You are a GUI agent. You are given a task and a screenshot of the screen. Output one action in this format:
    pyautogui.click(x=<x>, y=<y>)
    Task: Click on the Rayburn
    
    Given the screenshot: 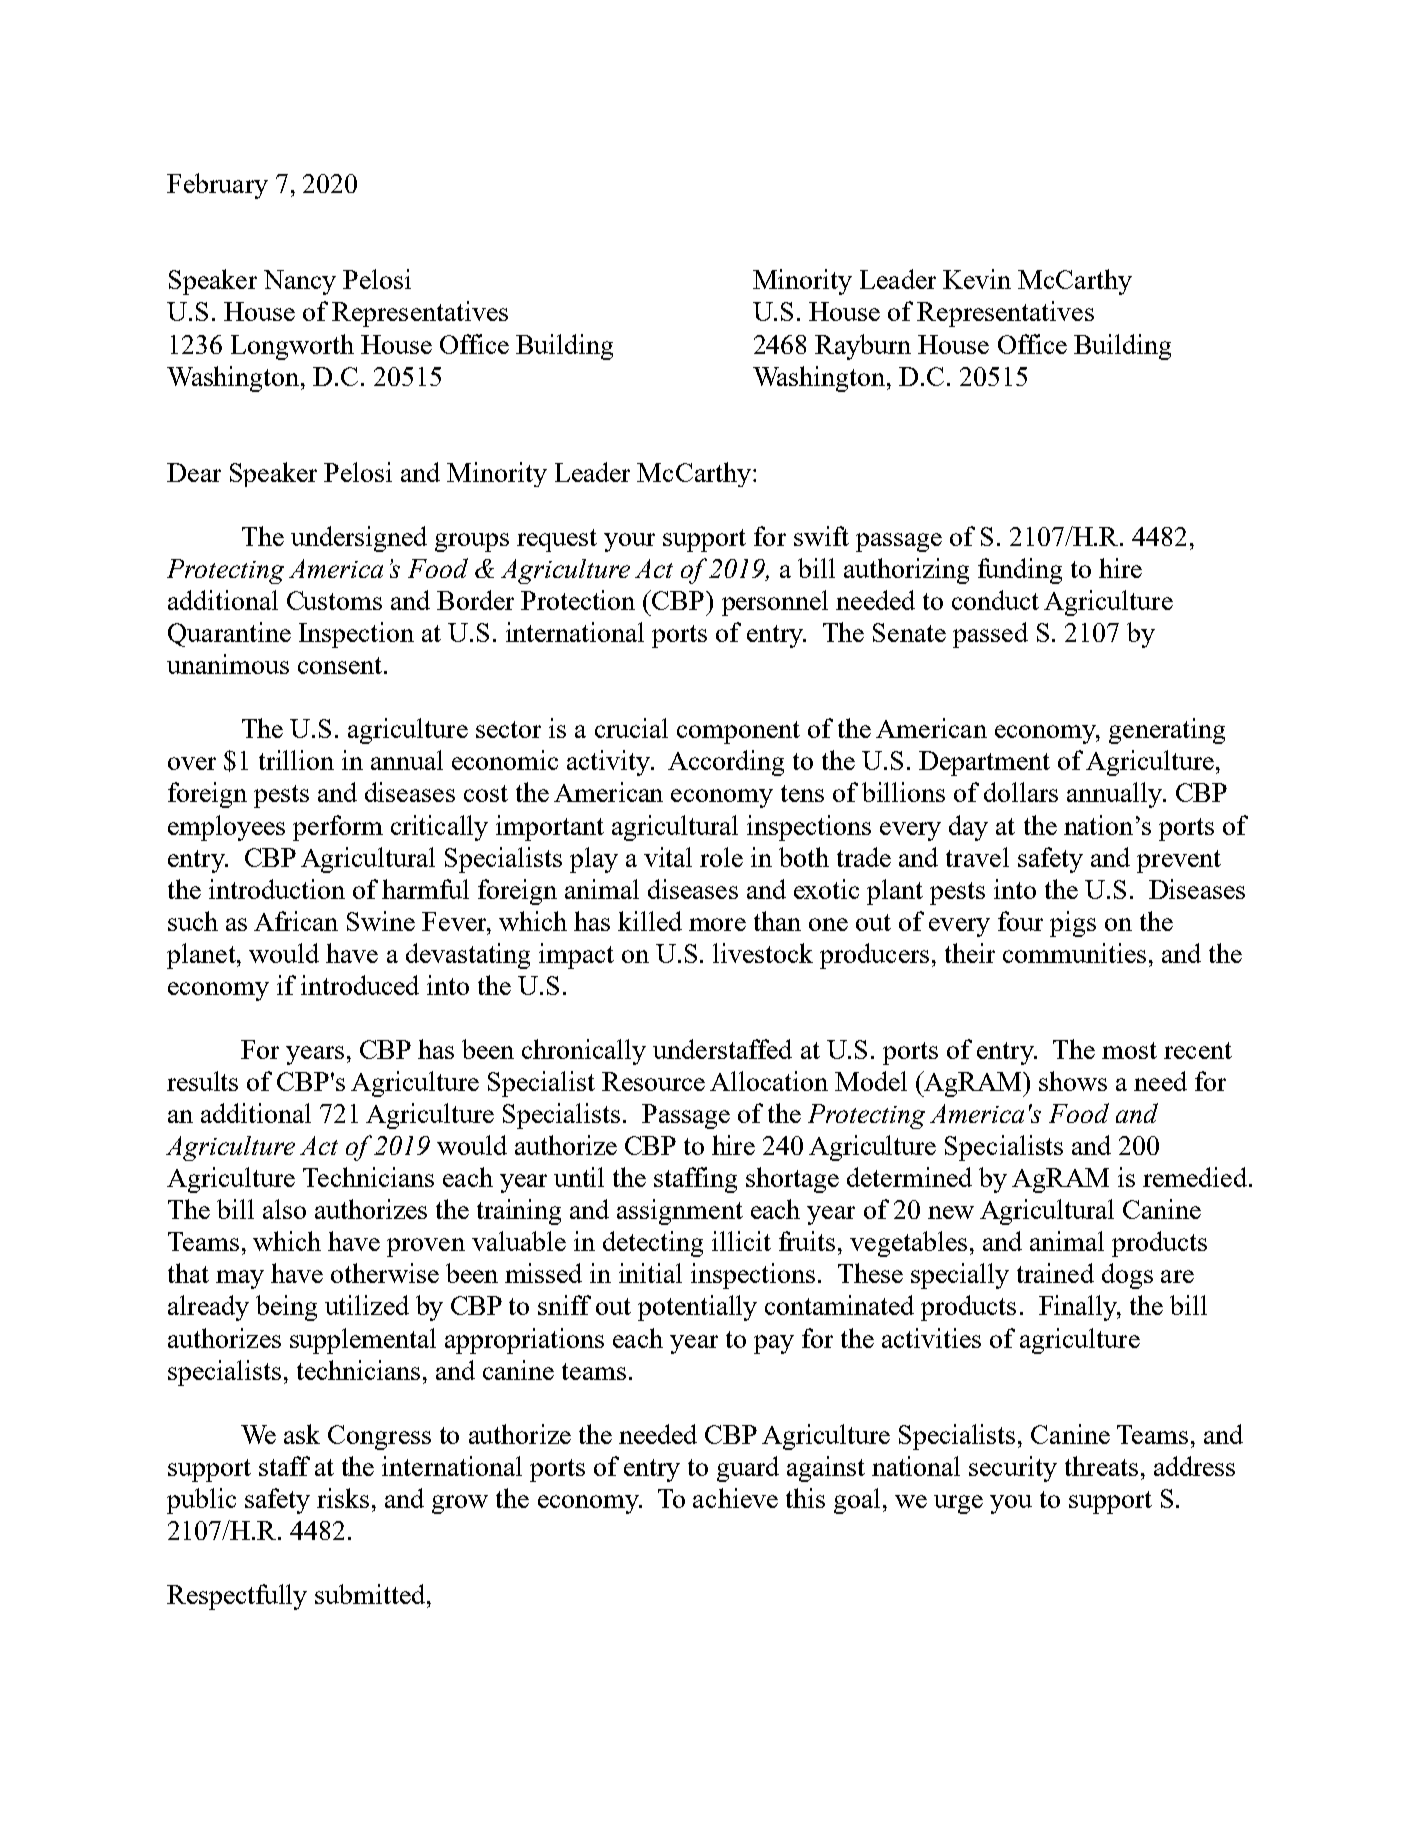 What is the action you would take?
    pyautogui.click(x=863, y=347)
